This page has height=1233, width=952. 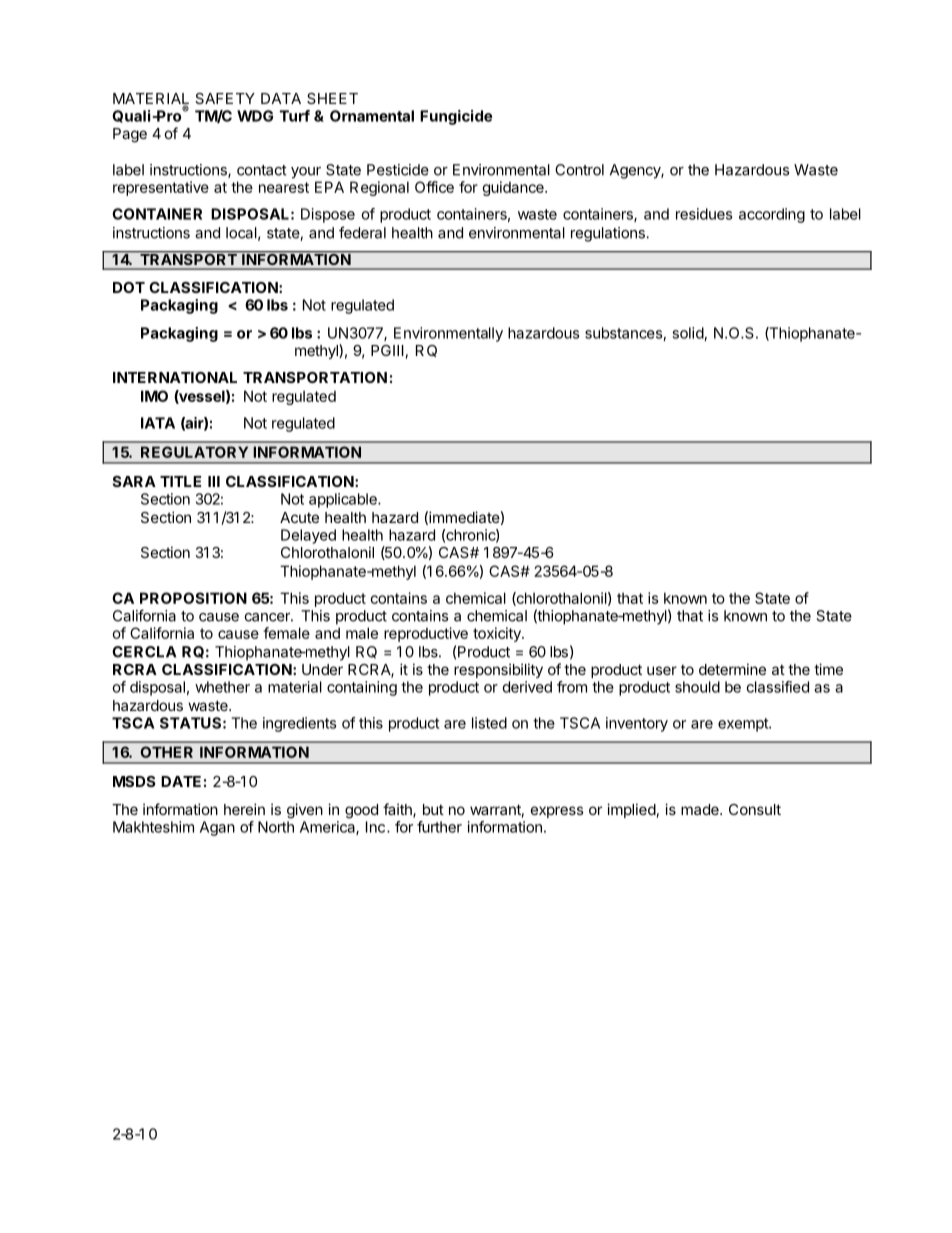 I want to click on Consult, so click(x=755, y=809).
